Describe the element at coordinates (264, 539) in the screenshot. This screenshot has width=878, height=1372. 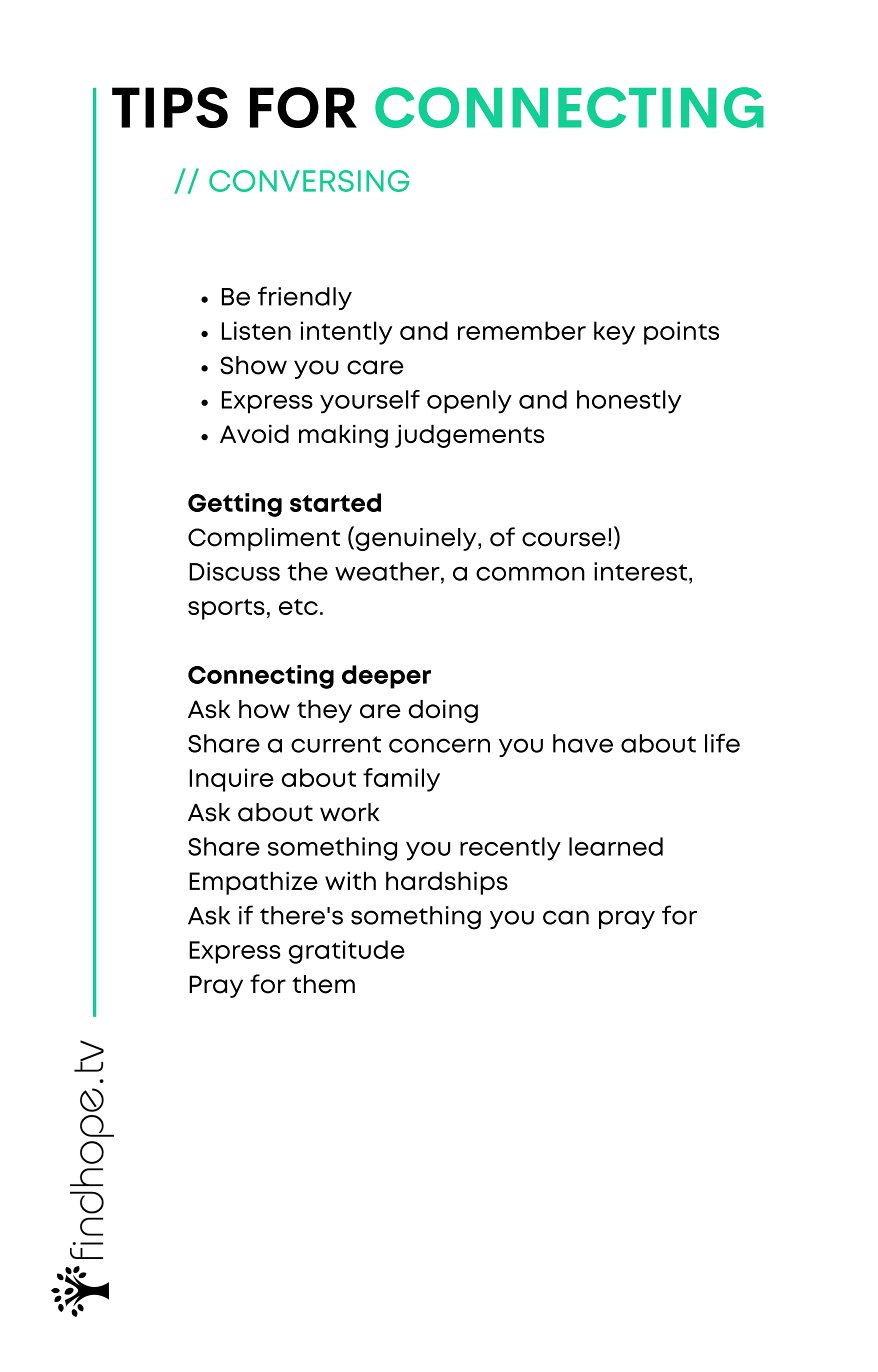
I see `Compliment` at that location.
